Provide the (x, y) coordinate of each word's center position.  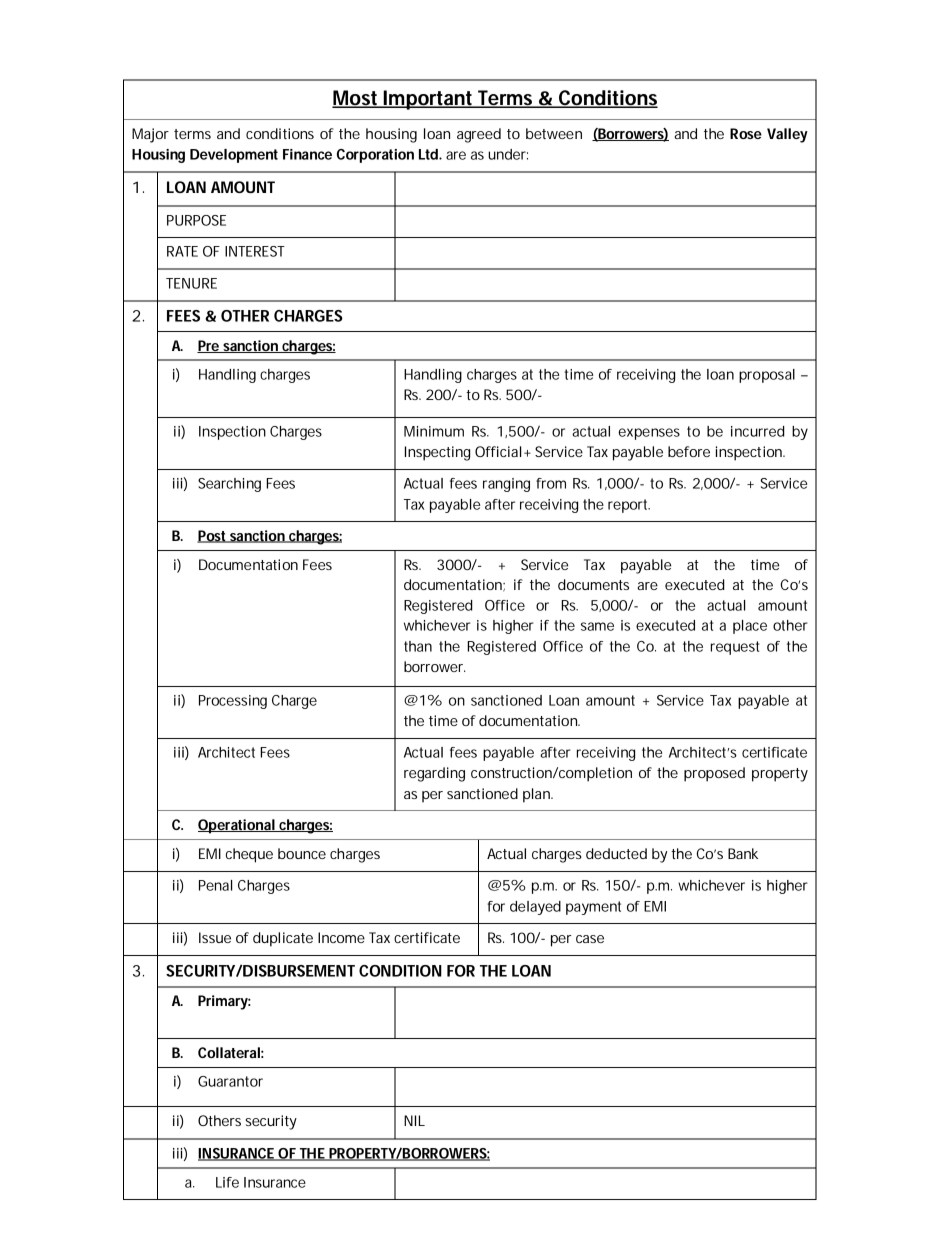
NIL (414, 1120)
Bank (743, 853)
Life (227, 1182)
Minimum (434, 431)
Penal (216, 885)
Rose (746, 133)
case (590, 939)
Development (234, 156)
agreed (479, 135)
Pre (209, 346)
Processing (233, 702)
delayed (535, 908)
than (418, 646)
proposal (767, 376)
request (735, 648)
